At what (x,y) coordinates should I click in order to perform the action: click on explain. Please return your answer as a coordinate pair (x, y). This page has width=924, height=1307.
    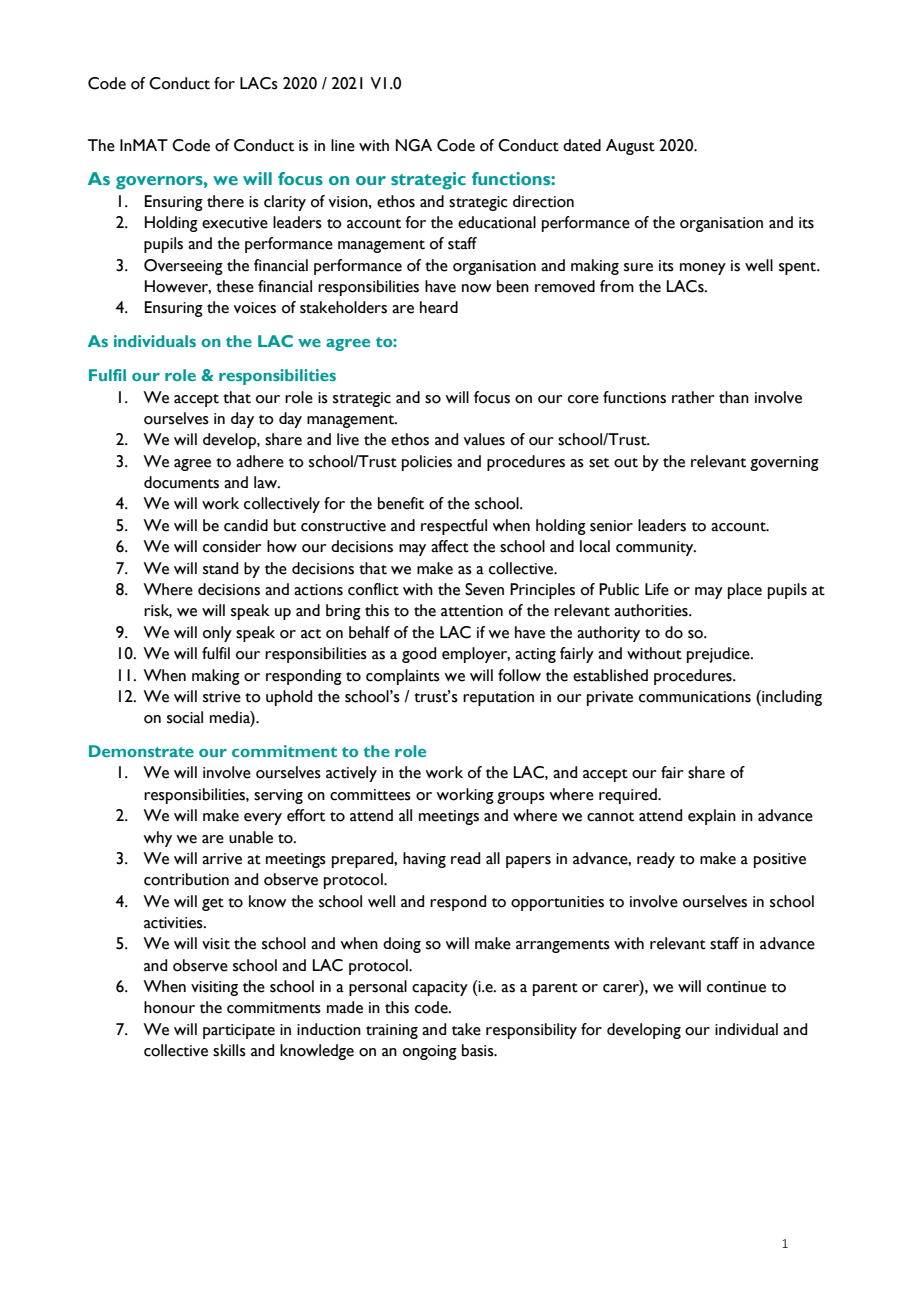
    Looking at the image, I should click on (712, 817).
